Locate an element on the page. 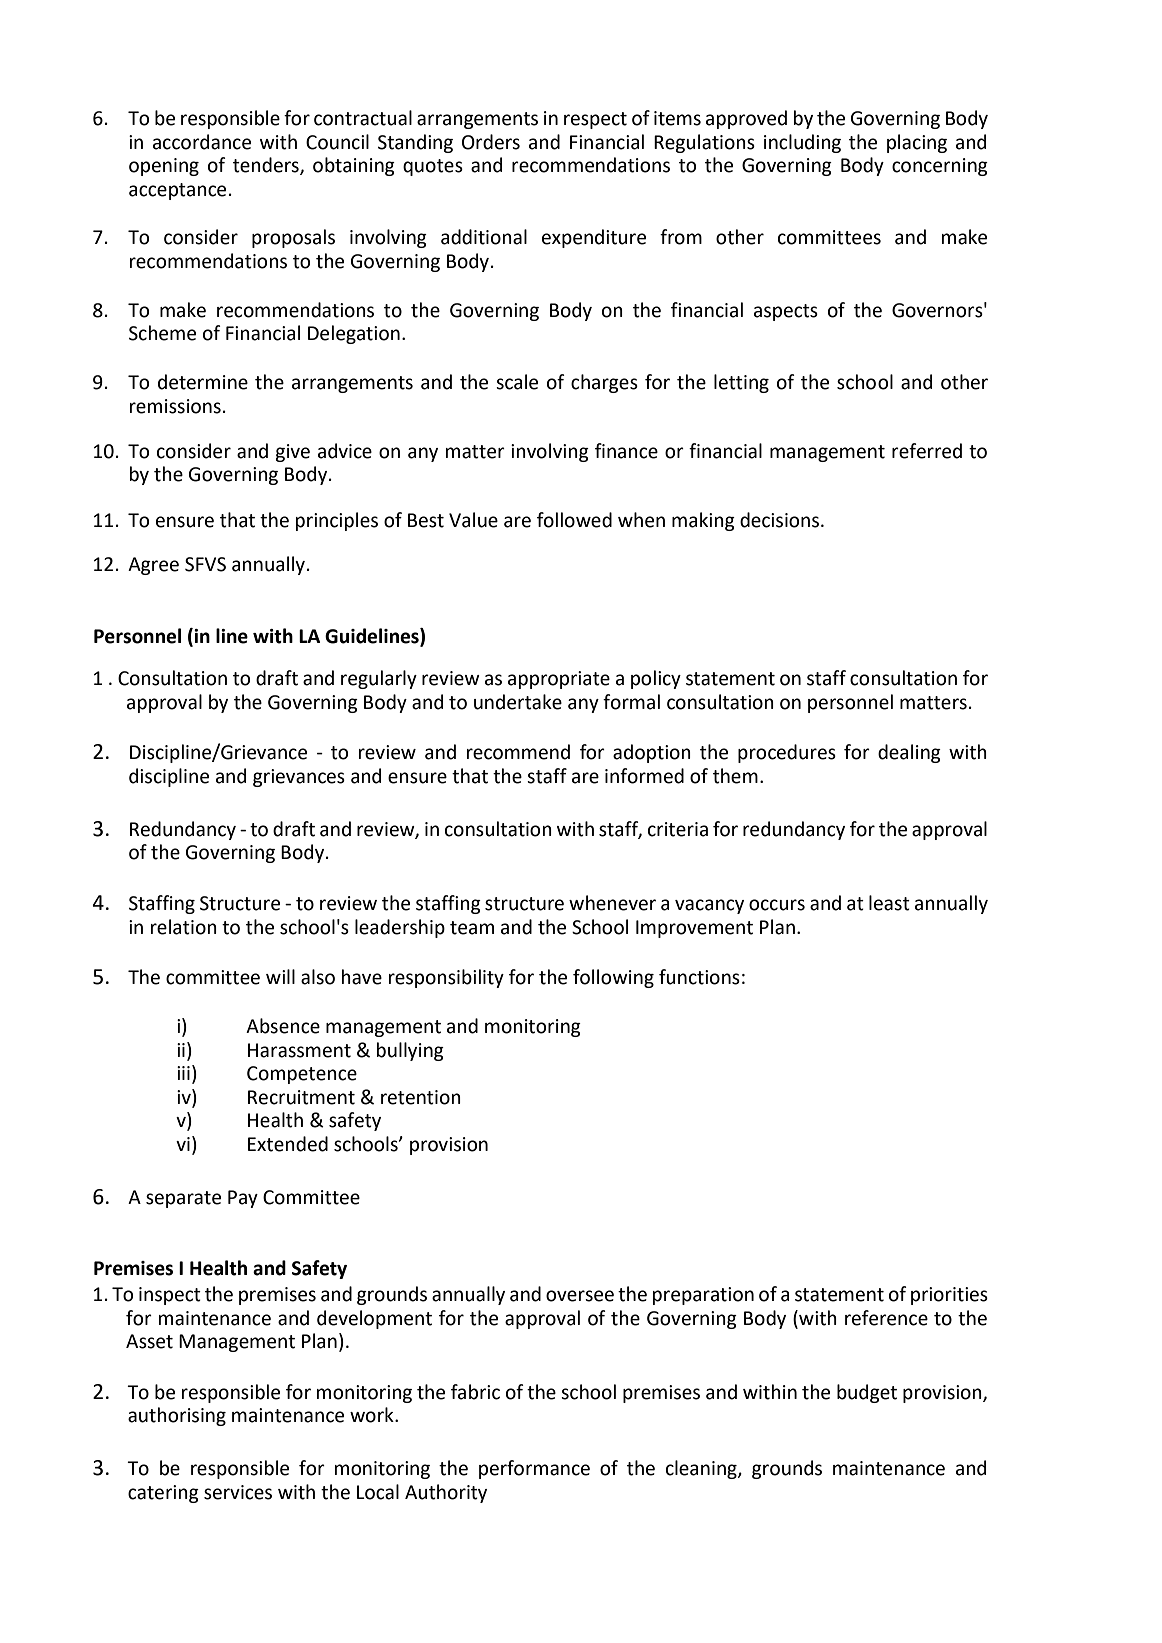 Image resolution: width=1162 pixels, height=1643 pixels. tenders is located at coordinates (267, 166).
